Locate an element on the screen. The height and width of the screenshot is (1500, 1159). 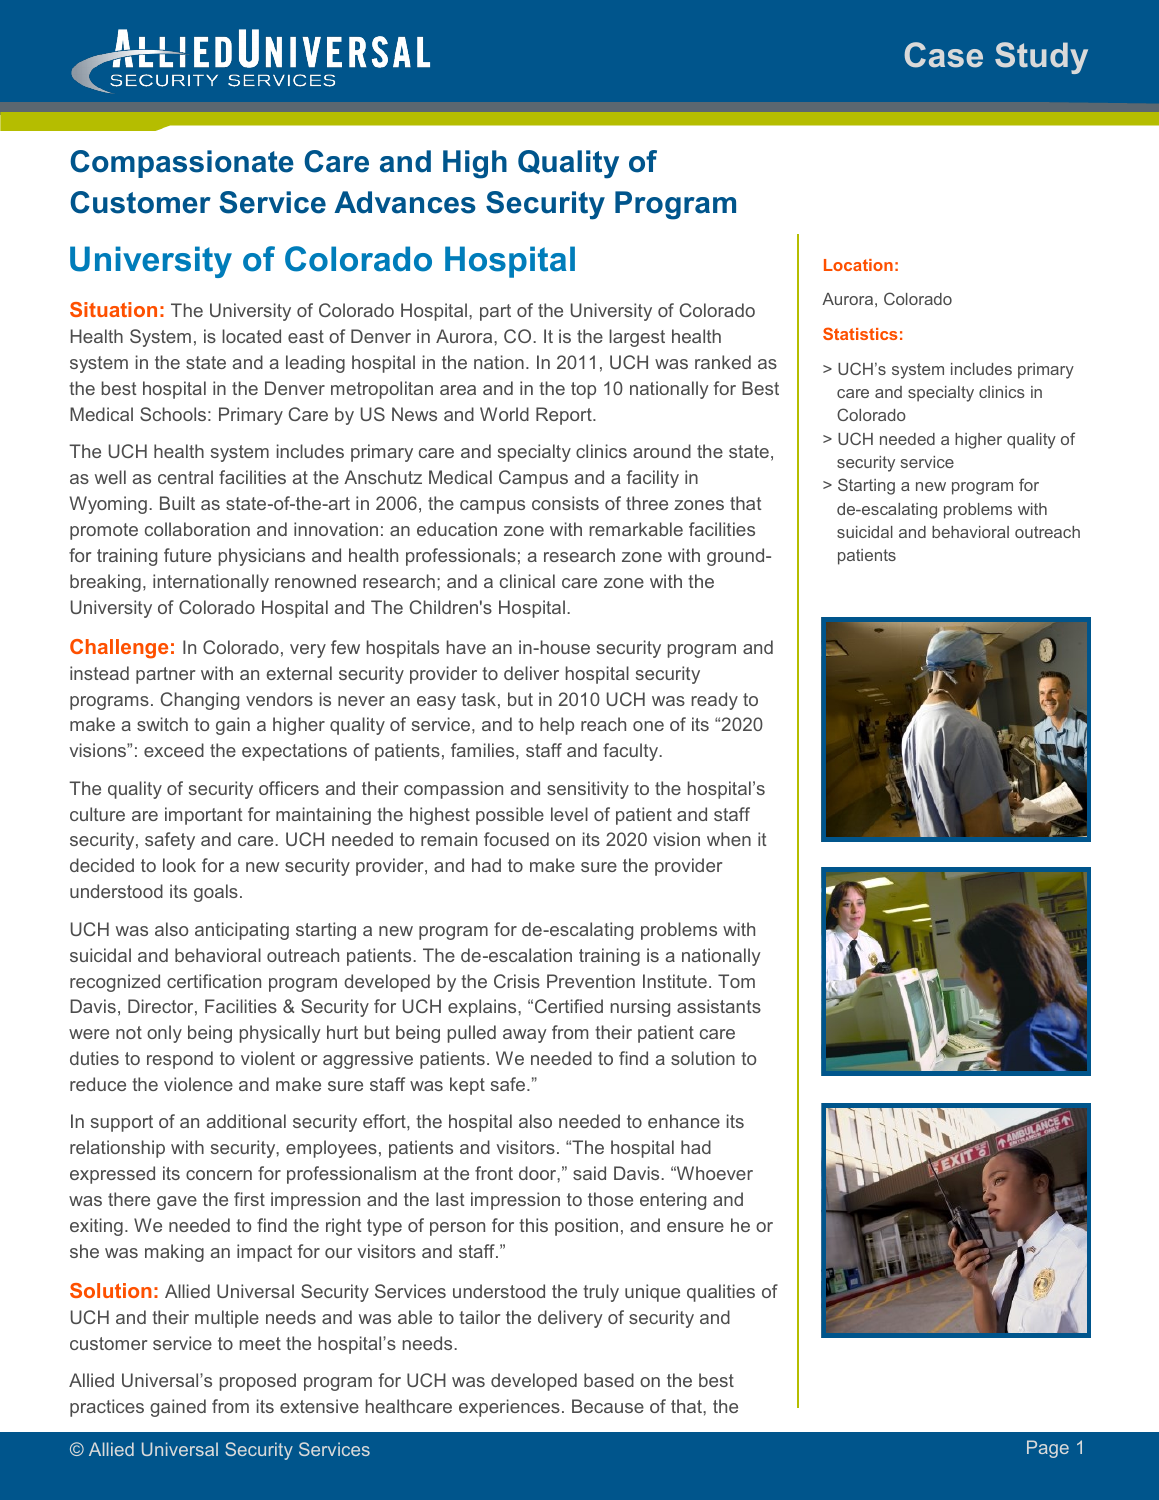
Because is located at coordinates (608, 1406).
